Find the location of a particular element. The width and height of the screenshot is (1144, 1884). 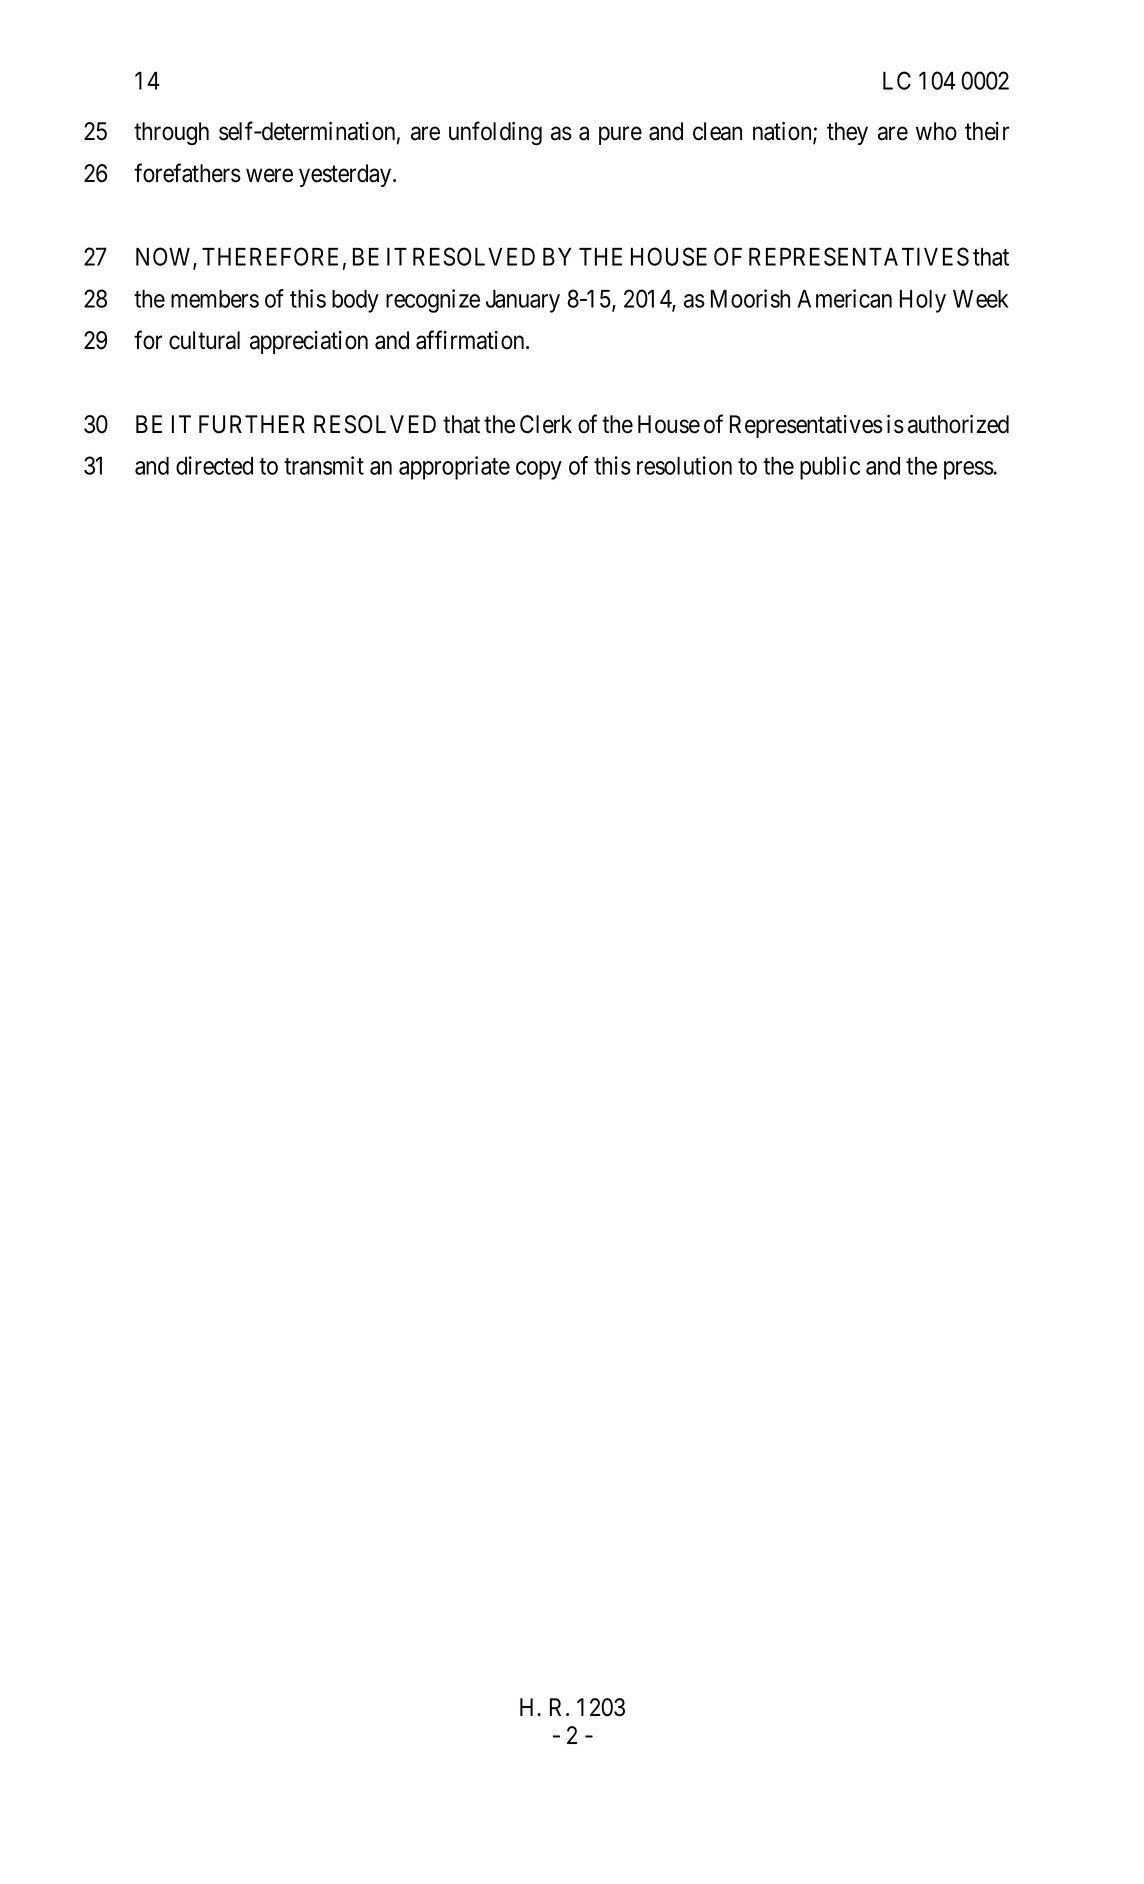

yesterday is located at coordinates (346, 175).
